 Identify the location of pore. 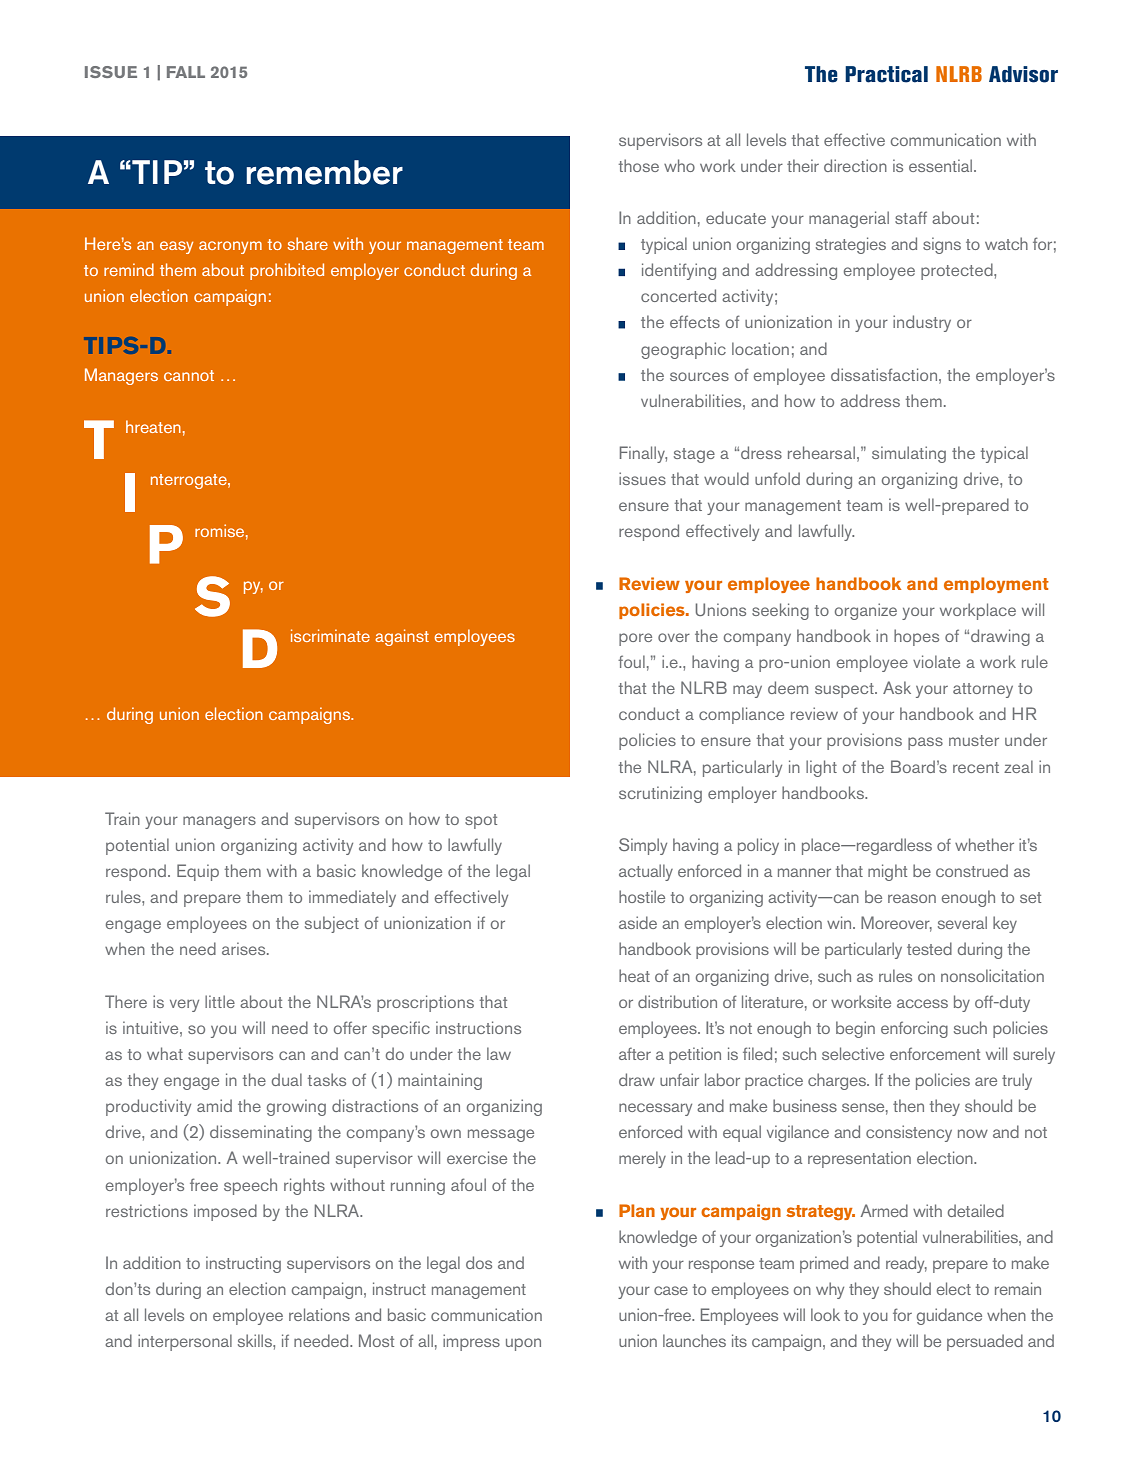
(635, 639).
